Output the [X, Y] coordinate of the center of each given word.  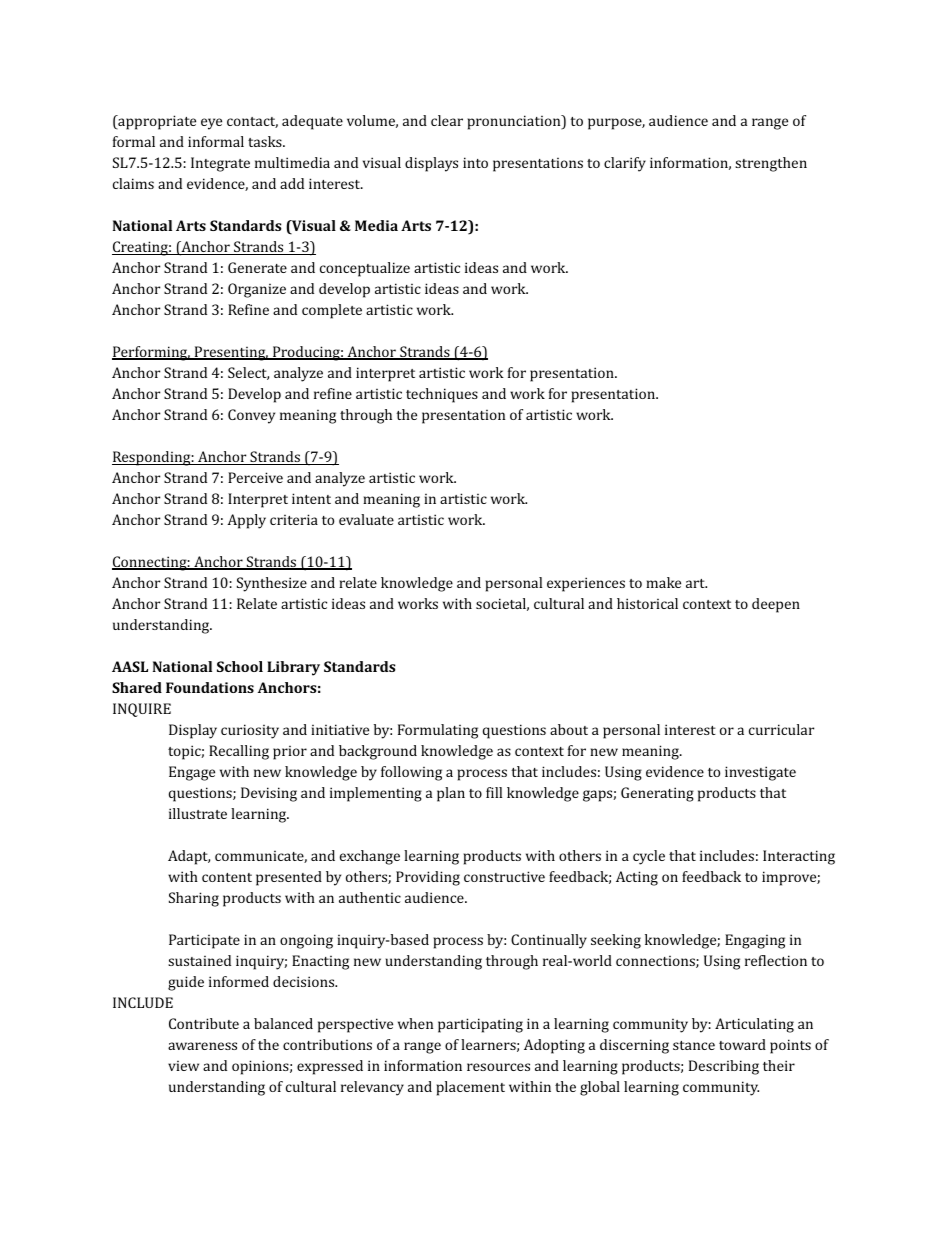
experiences [586, 584]
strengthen [771, 164]
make [663, 582]
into [475, 162]
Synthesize [272, 584]
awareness [202, 1046]
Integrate [220, 164]
